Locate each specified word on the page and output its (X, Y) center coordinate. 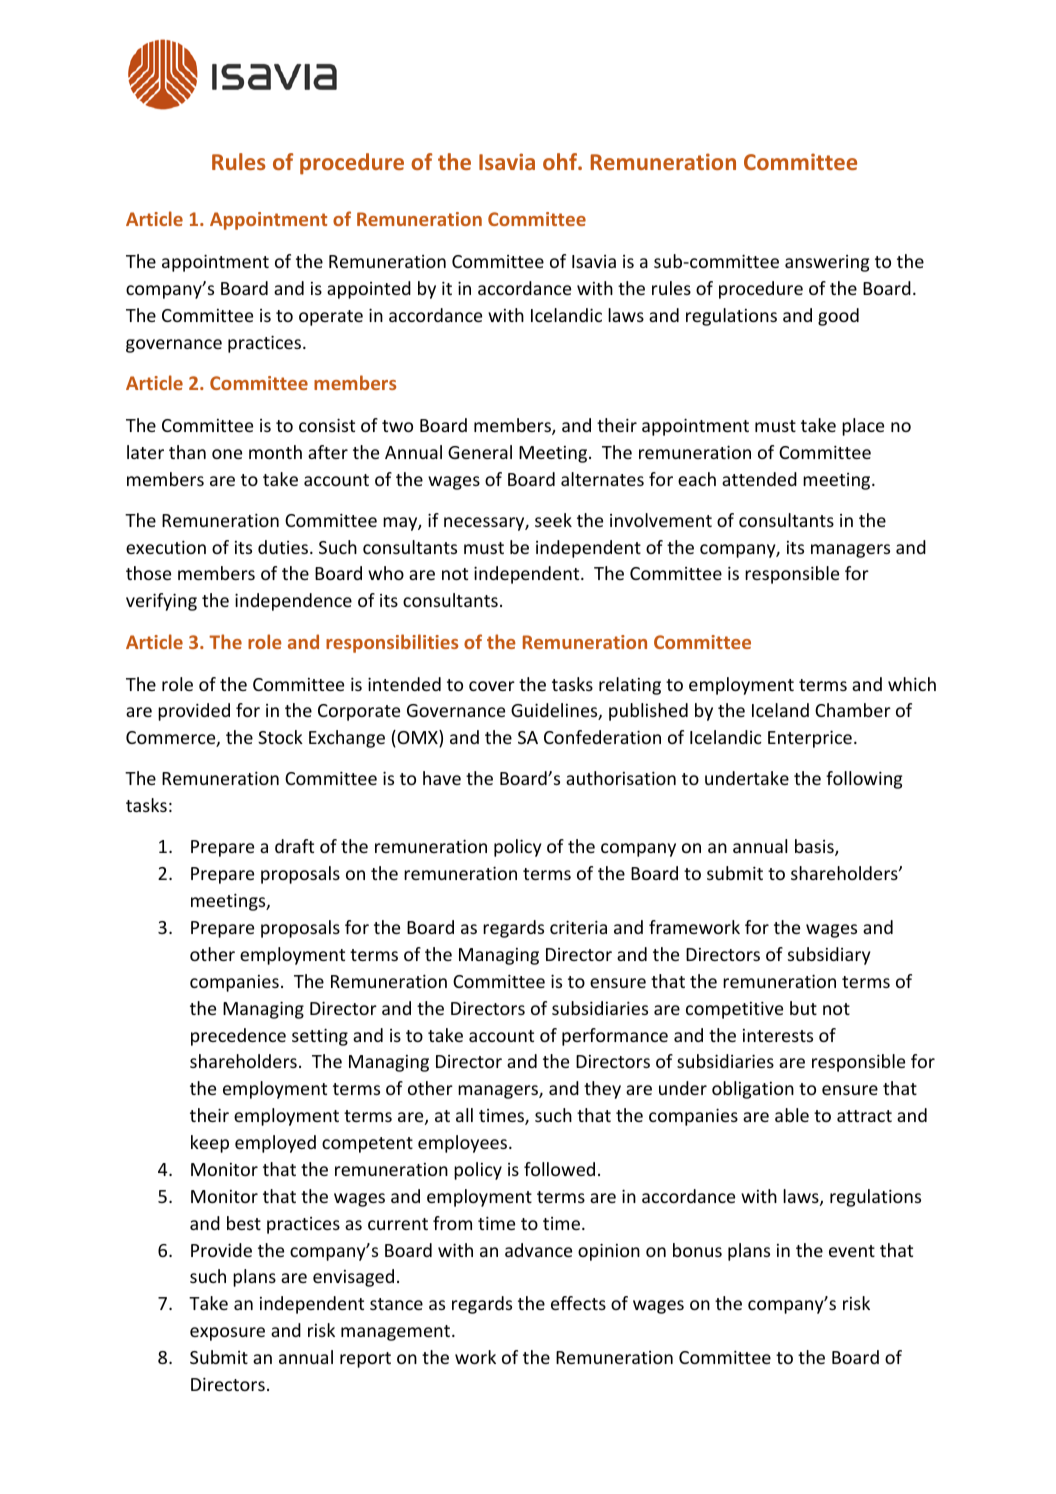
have (442, 778)
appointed (369, 290)
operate (331, 318)
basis (815, 847)
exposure (227, 1334)
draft (294, 846)
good (838, 317)
